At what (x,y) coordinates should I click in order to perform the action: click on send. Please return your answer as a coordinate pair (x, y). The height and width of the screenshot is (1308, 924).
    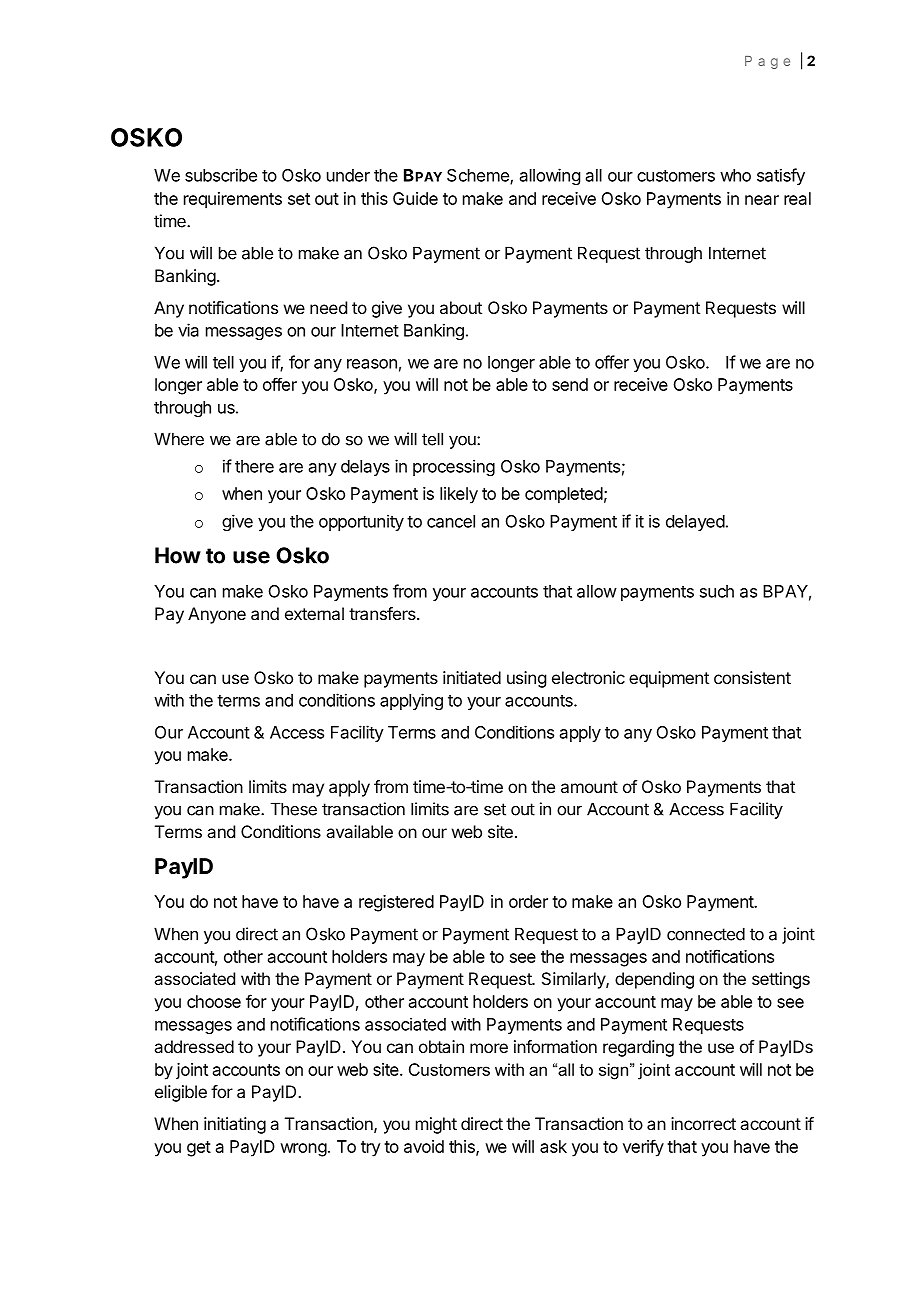
    Looking at the image, I should click on (570, 384).
